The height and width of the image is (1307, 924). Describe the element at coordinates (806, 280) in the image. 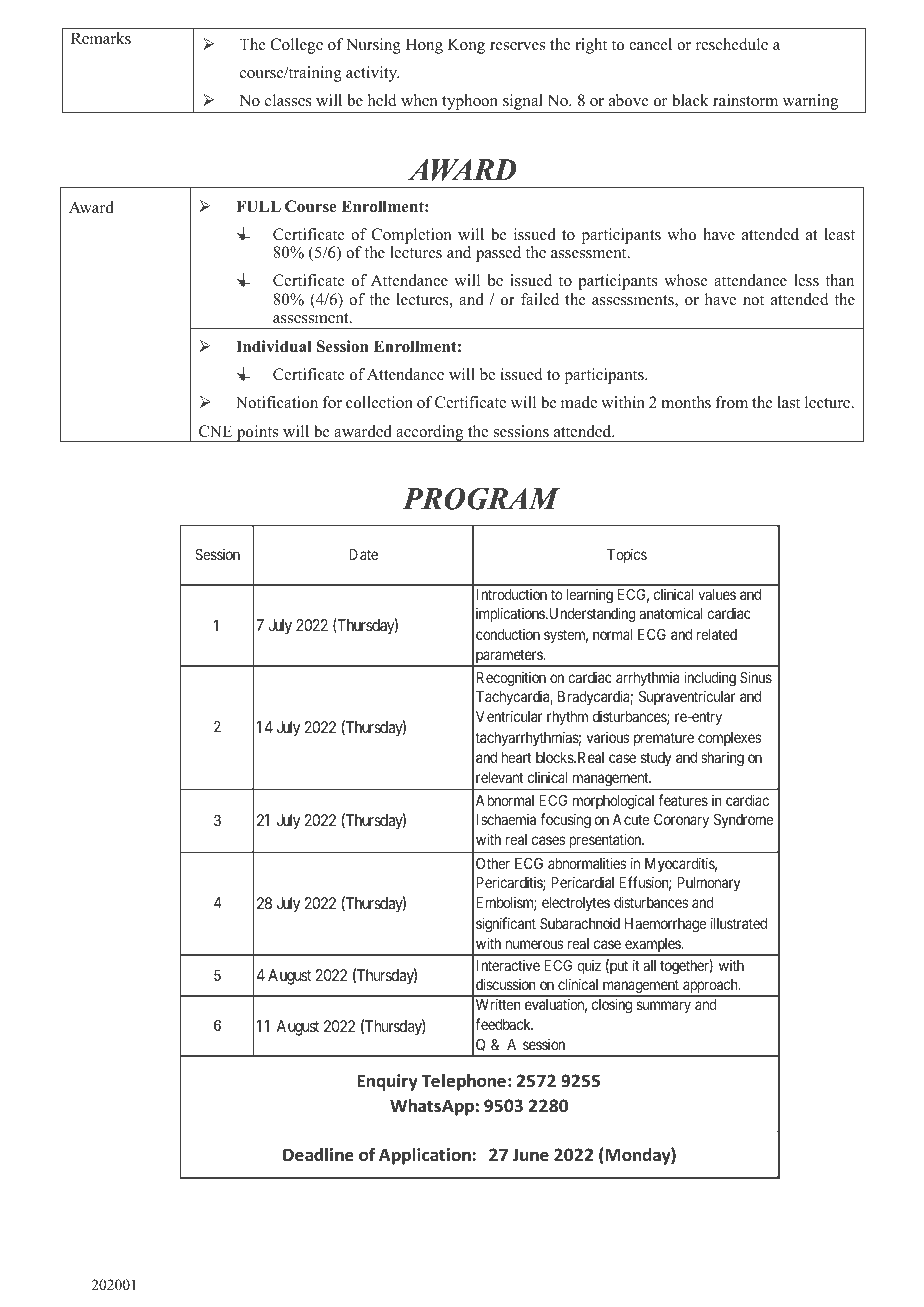

I see `less` at that location.
